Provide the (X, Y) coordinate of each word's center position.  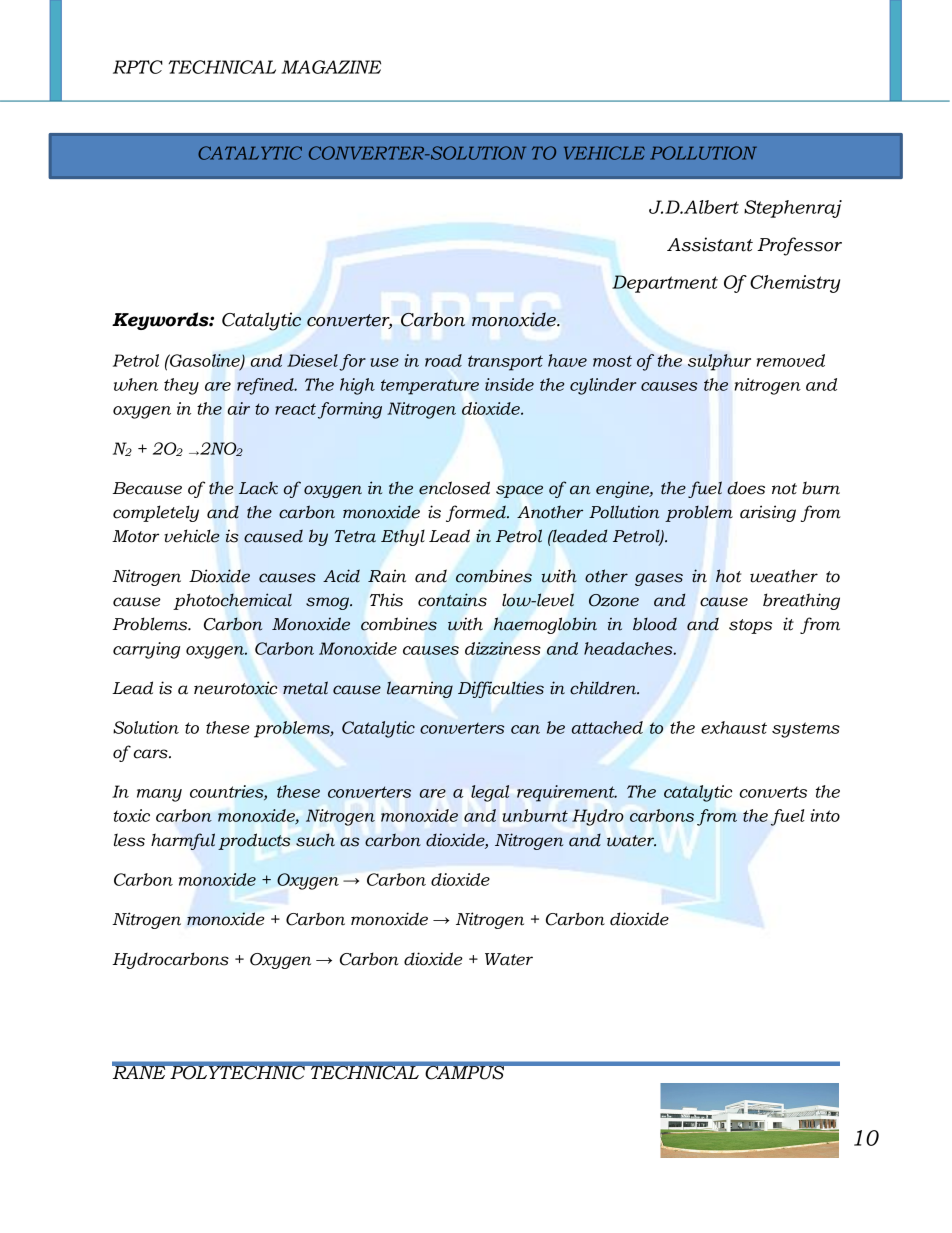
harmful (183, 841)
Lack (258, 488)
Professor (799, 246)
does (746, 488)
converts (773, 792)
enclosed (454, 488)
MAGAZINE (331, 67)
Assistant (710, 244)
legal (490, 793)
